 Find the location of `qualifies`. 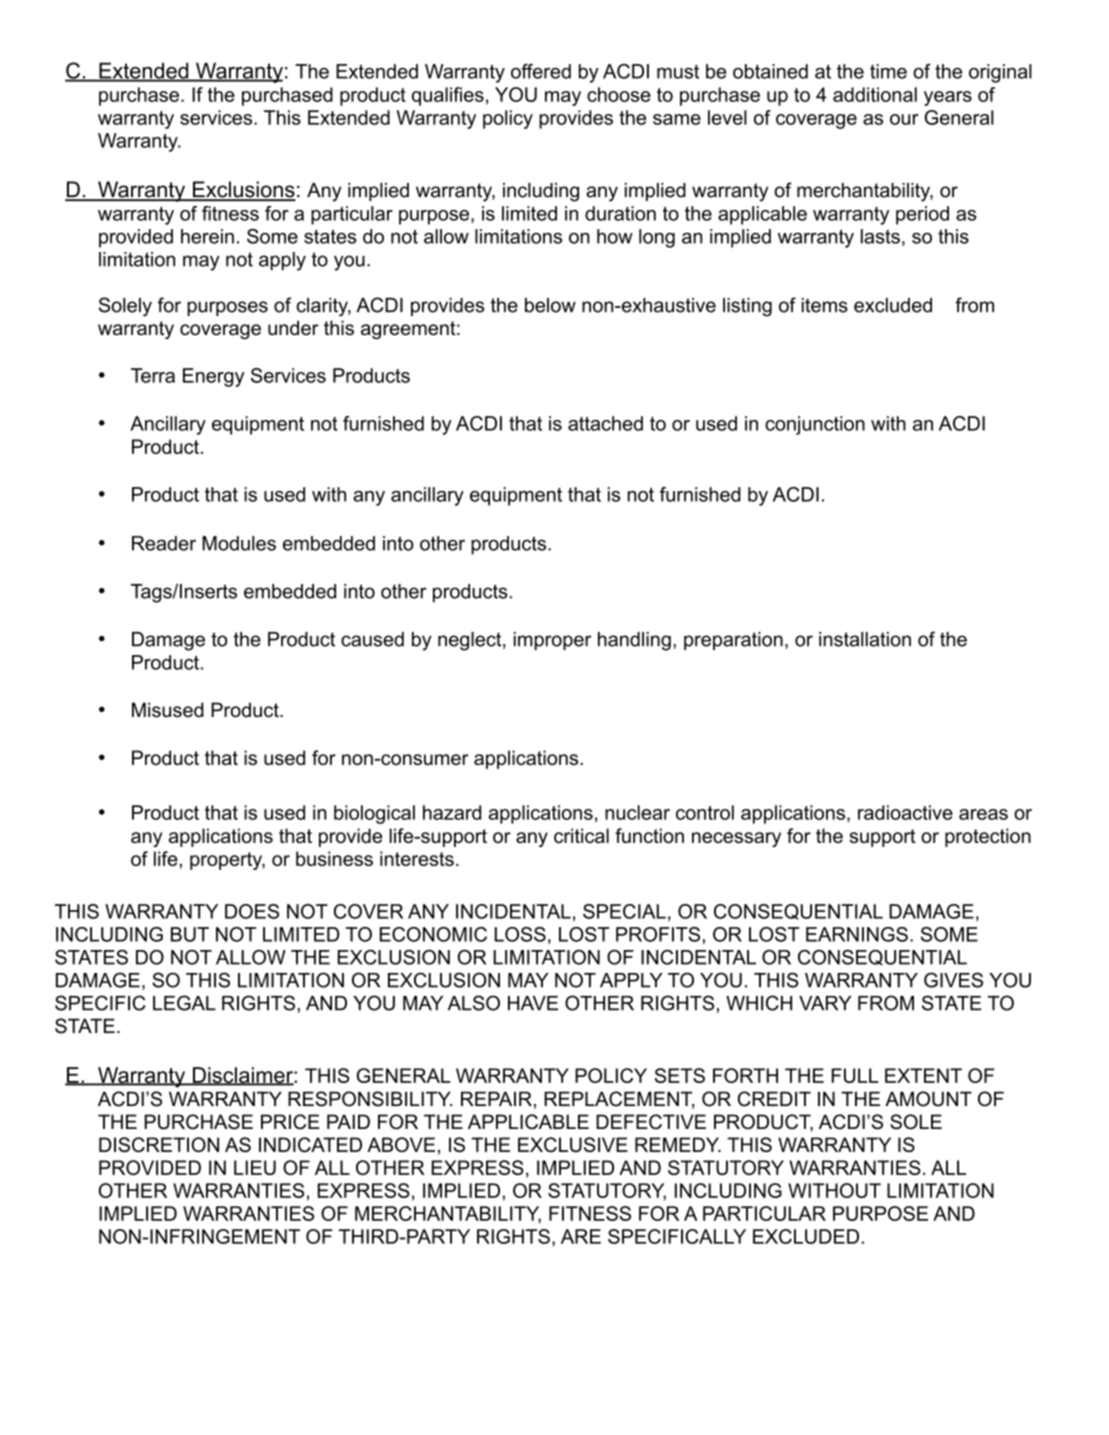

qualifies is located at coordinates (448, 96).
